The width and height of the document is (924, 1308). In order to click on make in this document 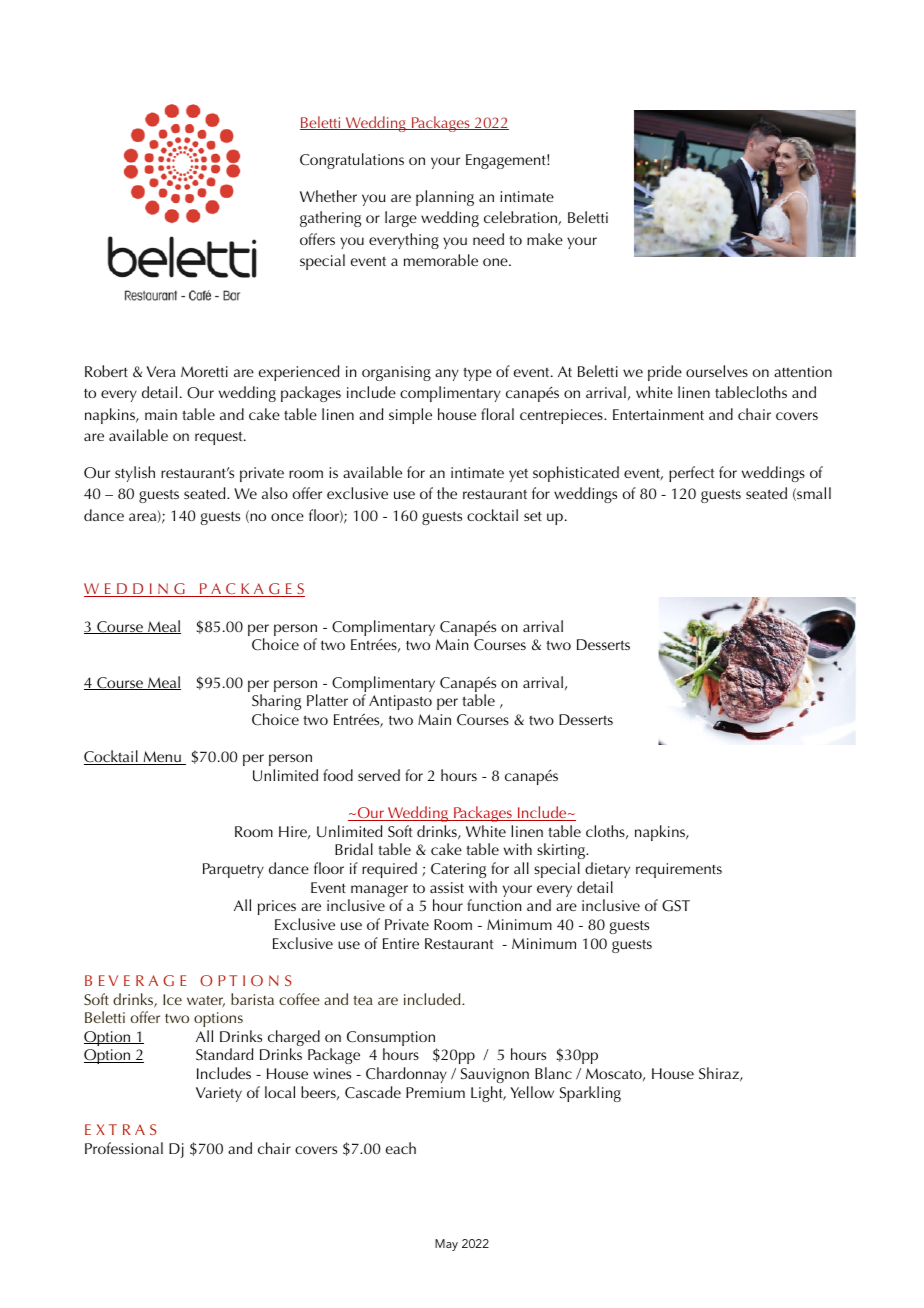, I will do `click(545, 239)`.
